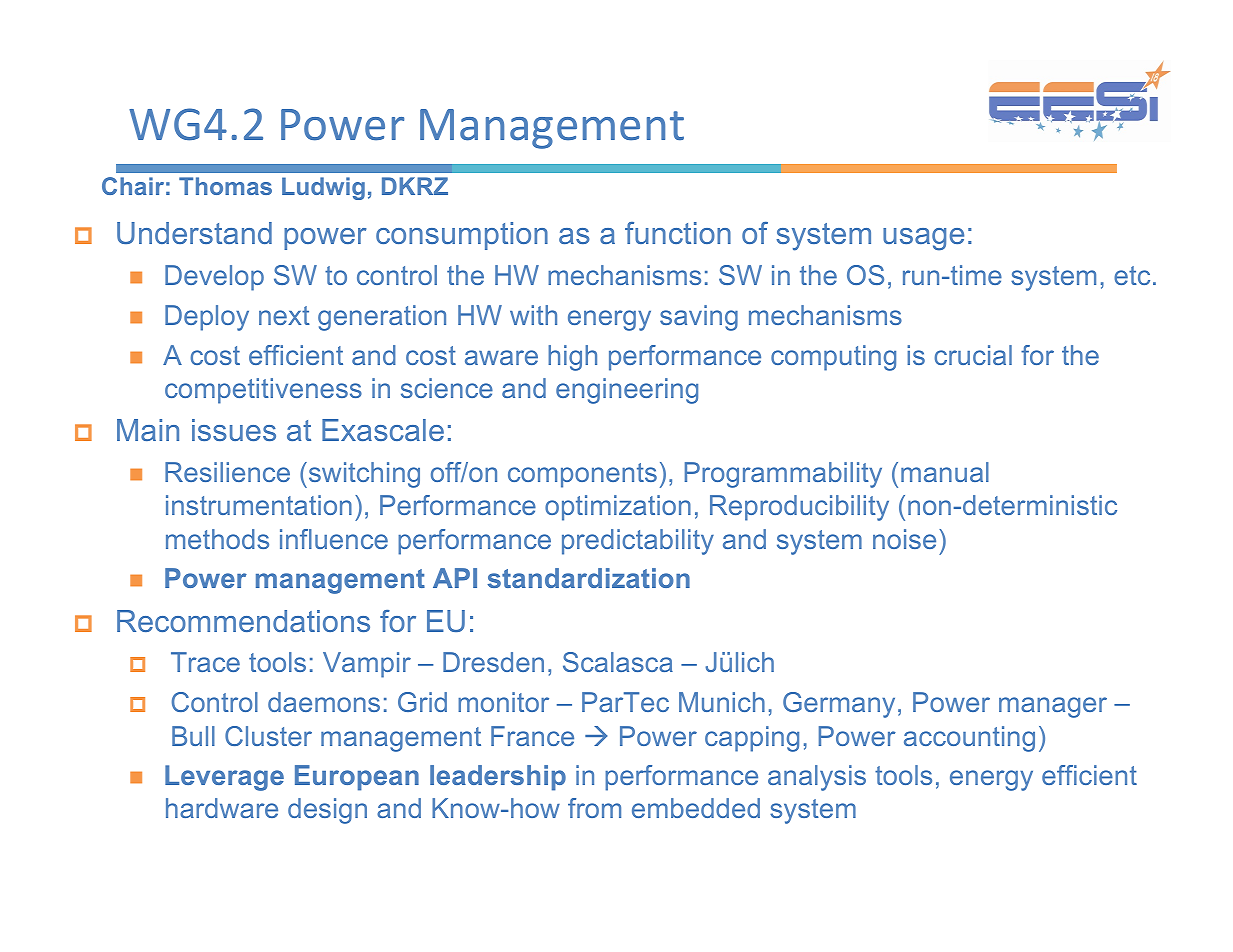  What do you see at coordinates (1053, 707) in the screenshot?
I see `manager` at bounding box center [1053, 707].
